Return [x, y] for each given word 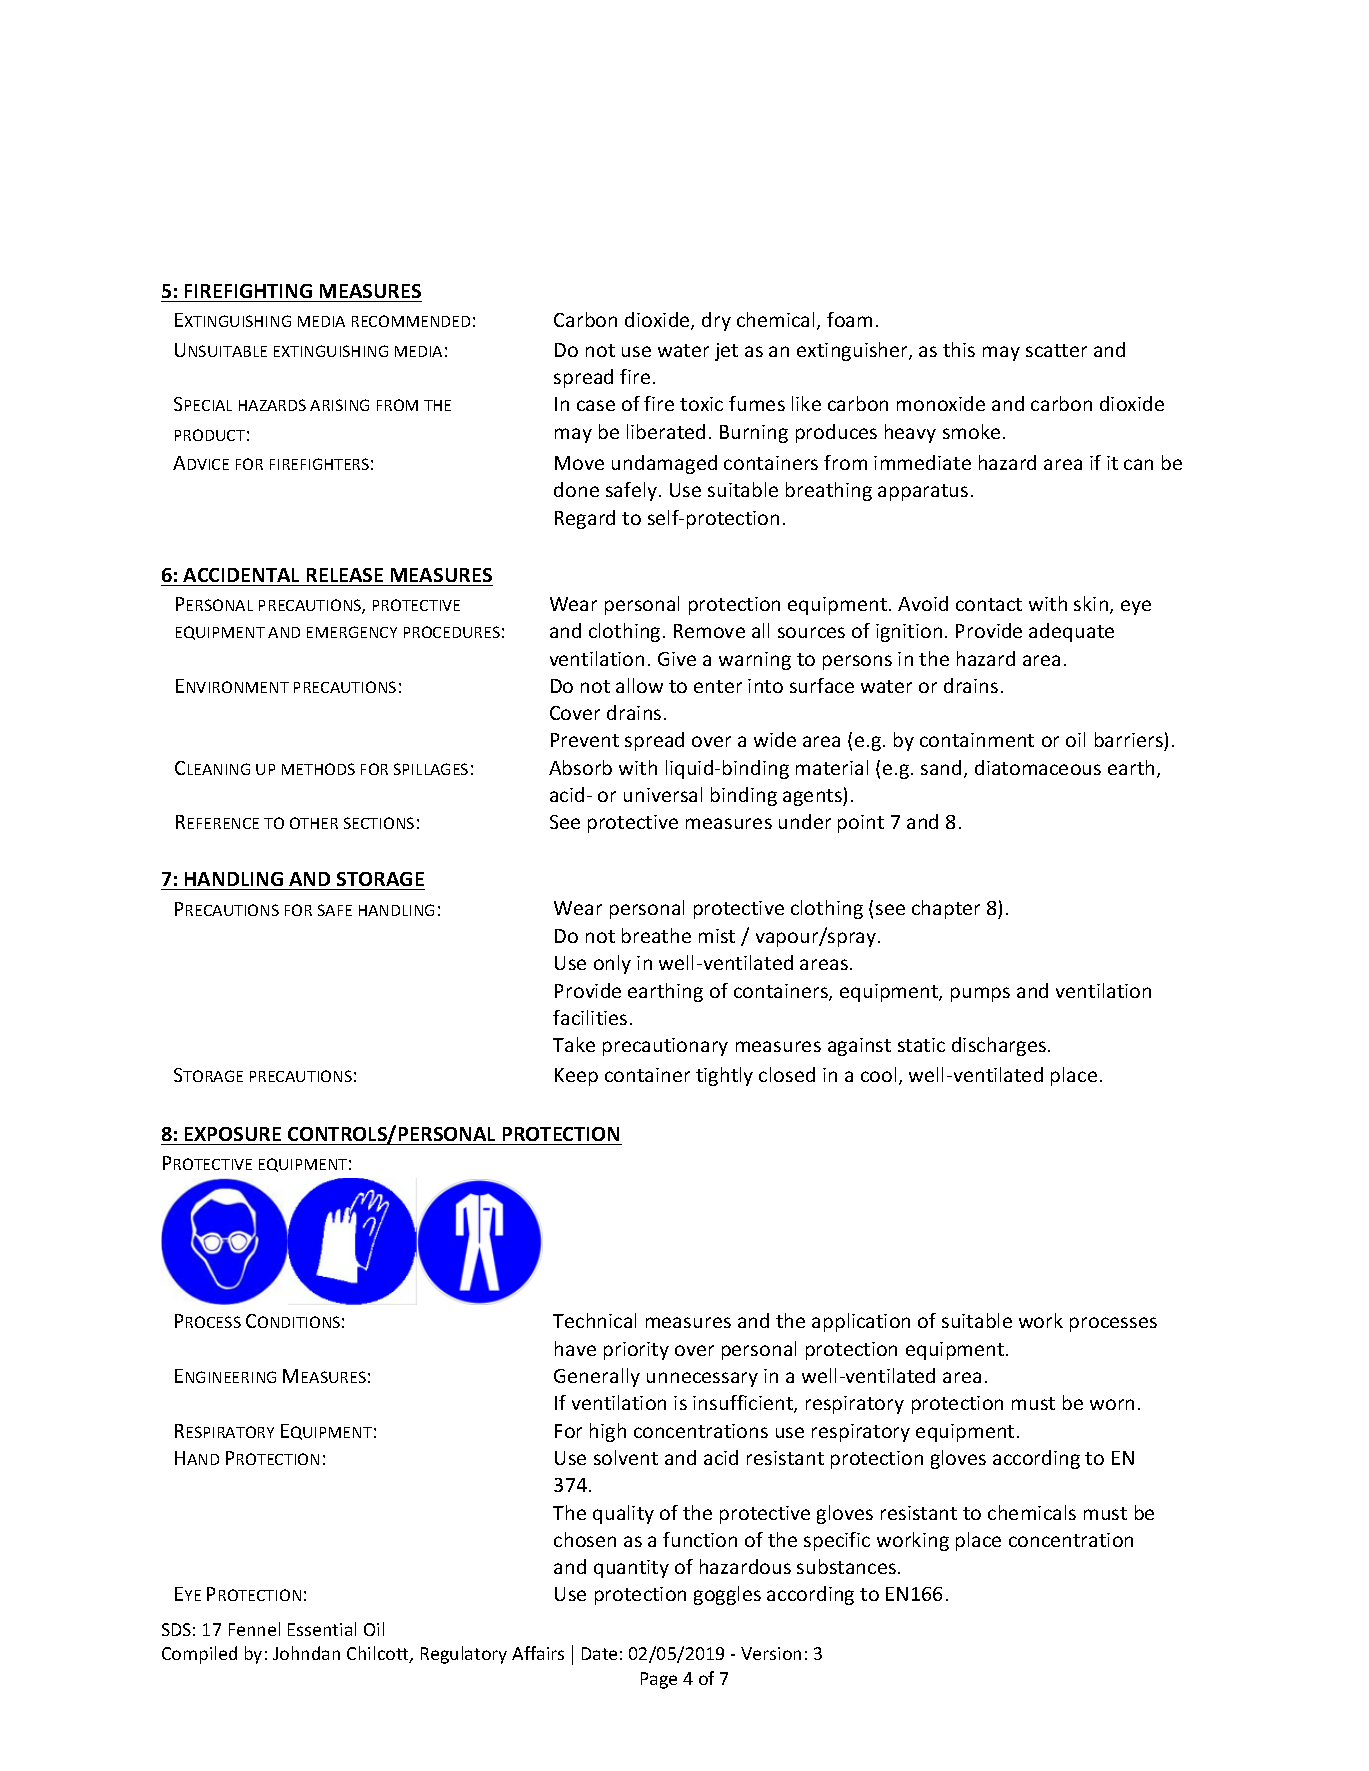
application [861, 1322]
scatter [1056, 350]
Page [659, 1680]
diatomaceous [1038, 767]
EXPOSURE [233, 1134]
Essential [322, 1629]
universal [663, 794]
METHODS [318, 769]
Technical [594, 1320]
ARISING [339, 405]
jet [726, 352]
